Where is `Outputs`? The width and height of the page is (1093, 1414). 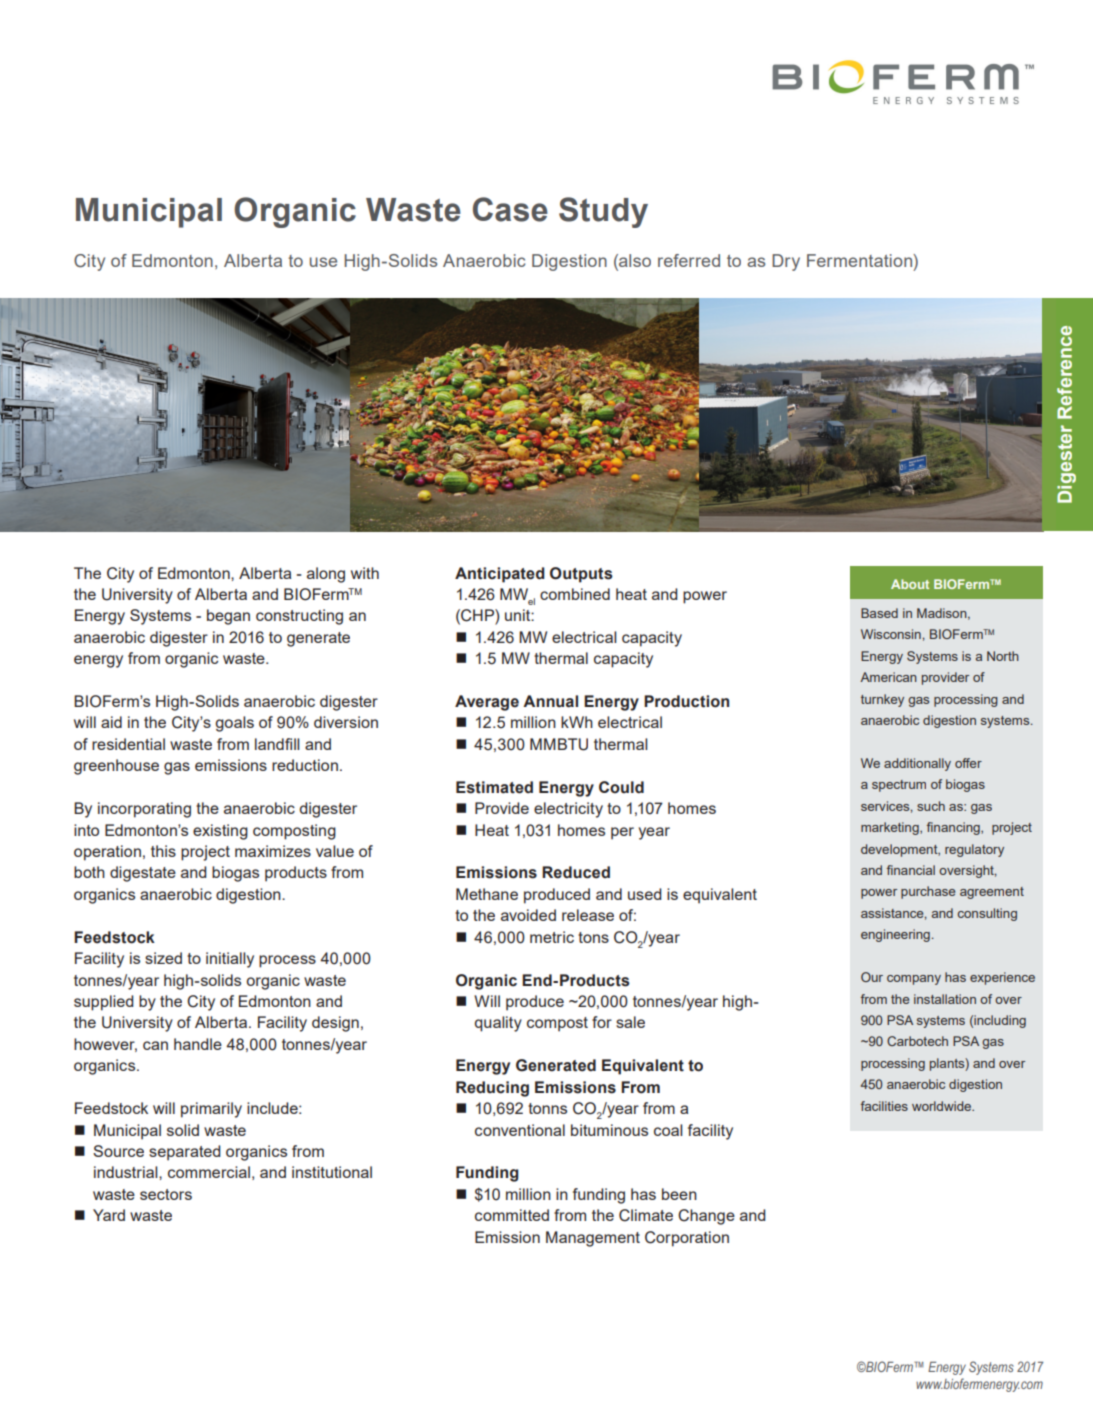 Outputs is located at coordinates (581, 575).
